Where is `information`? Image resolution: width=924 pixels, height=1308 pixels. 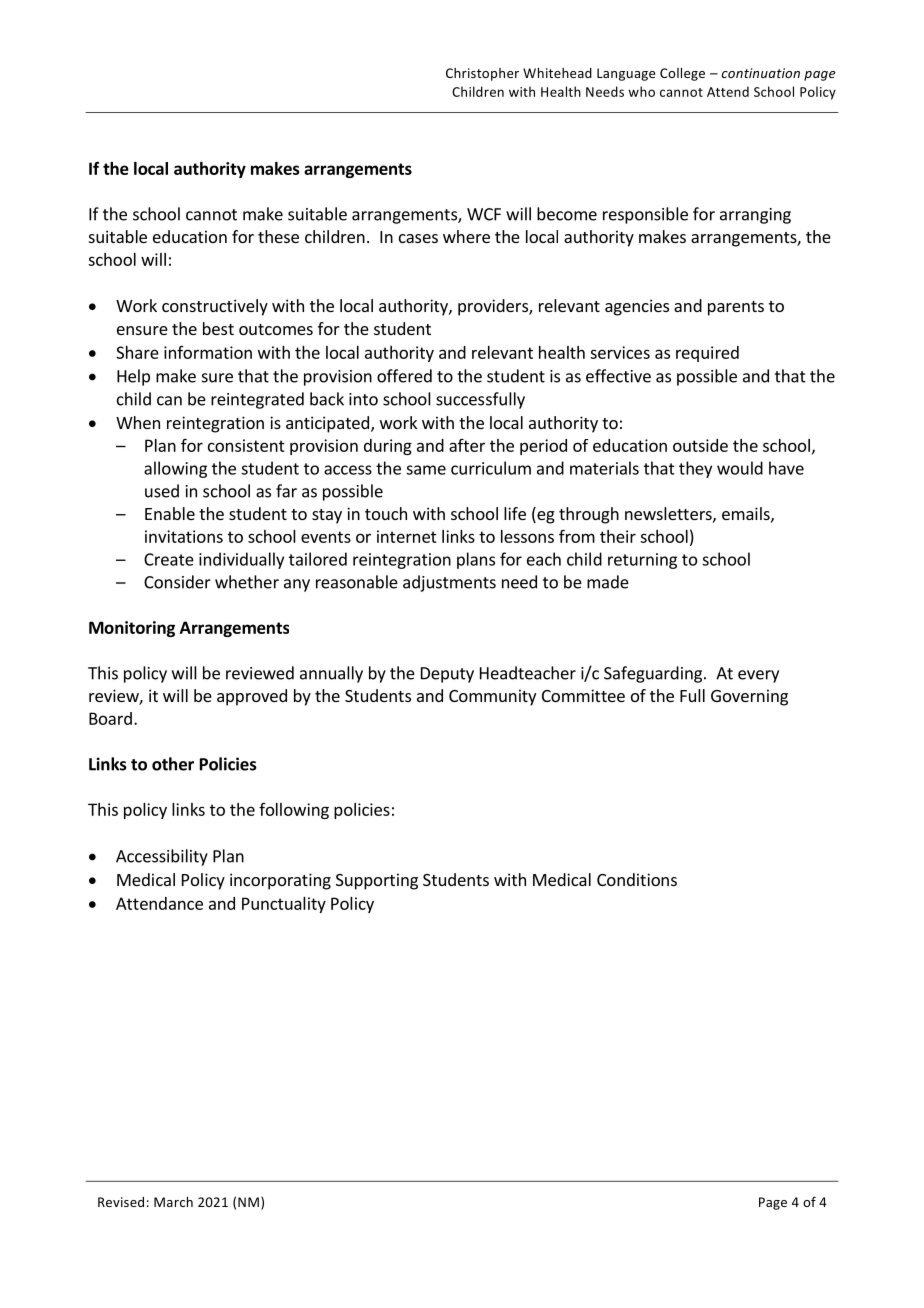 information is located at coordinates (208, 352).
